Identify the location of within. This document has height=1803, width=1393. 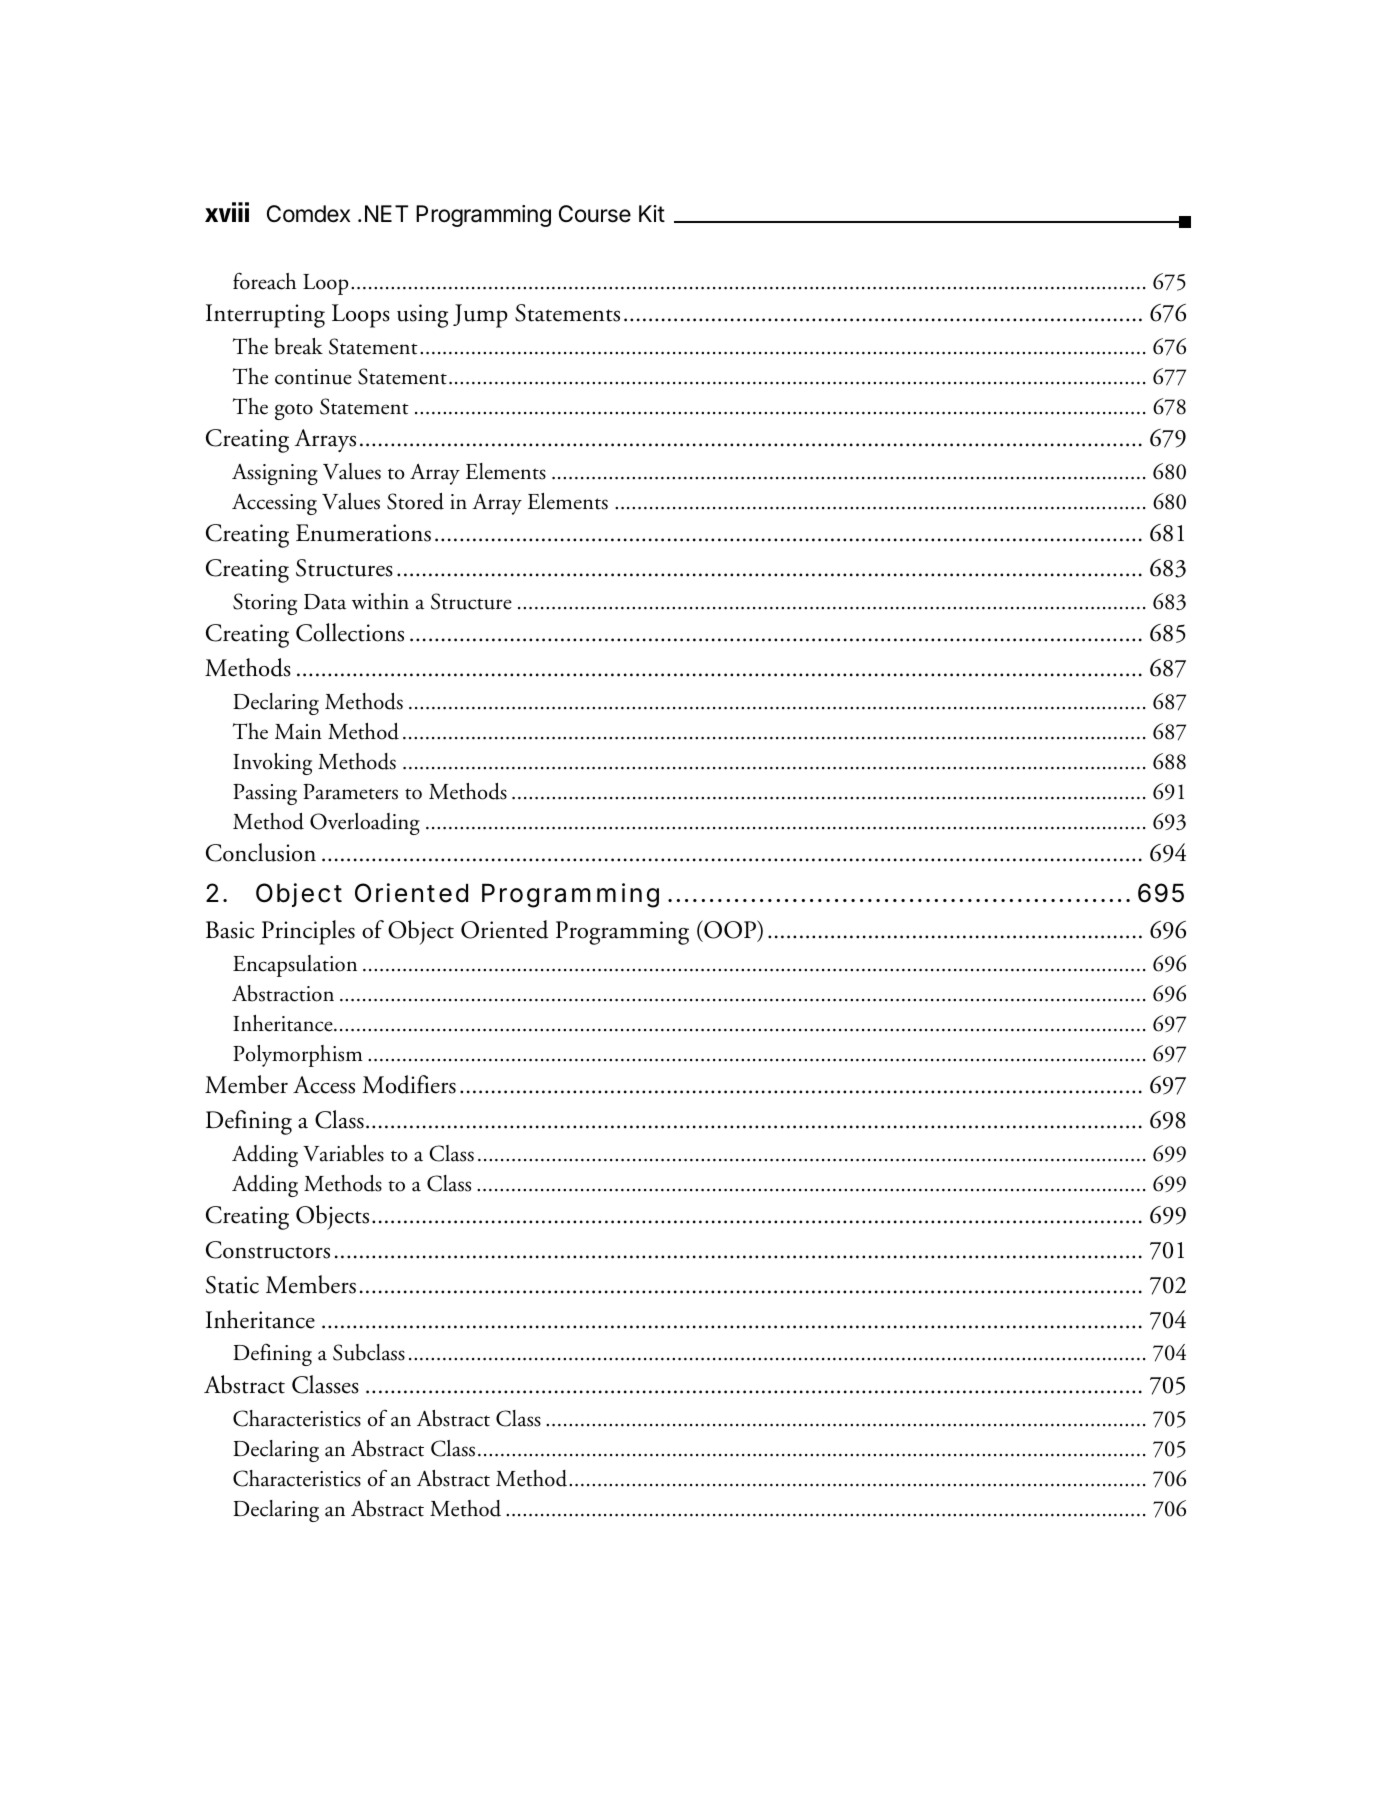
(380, 601).
